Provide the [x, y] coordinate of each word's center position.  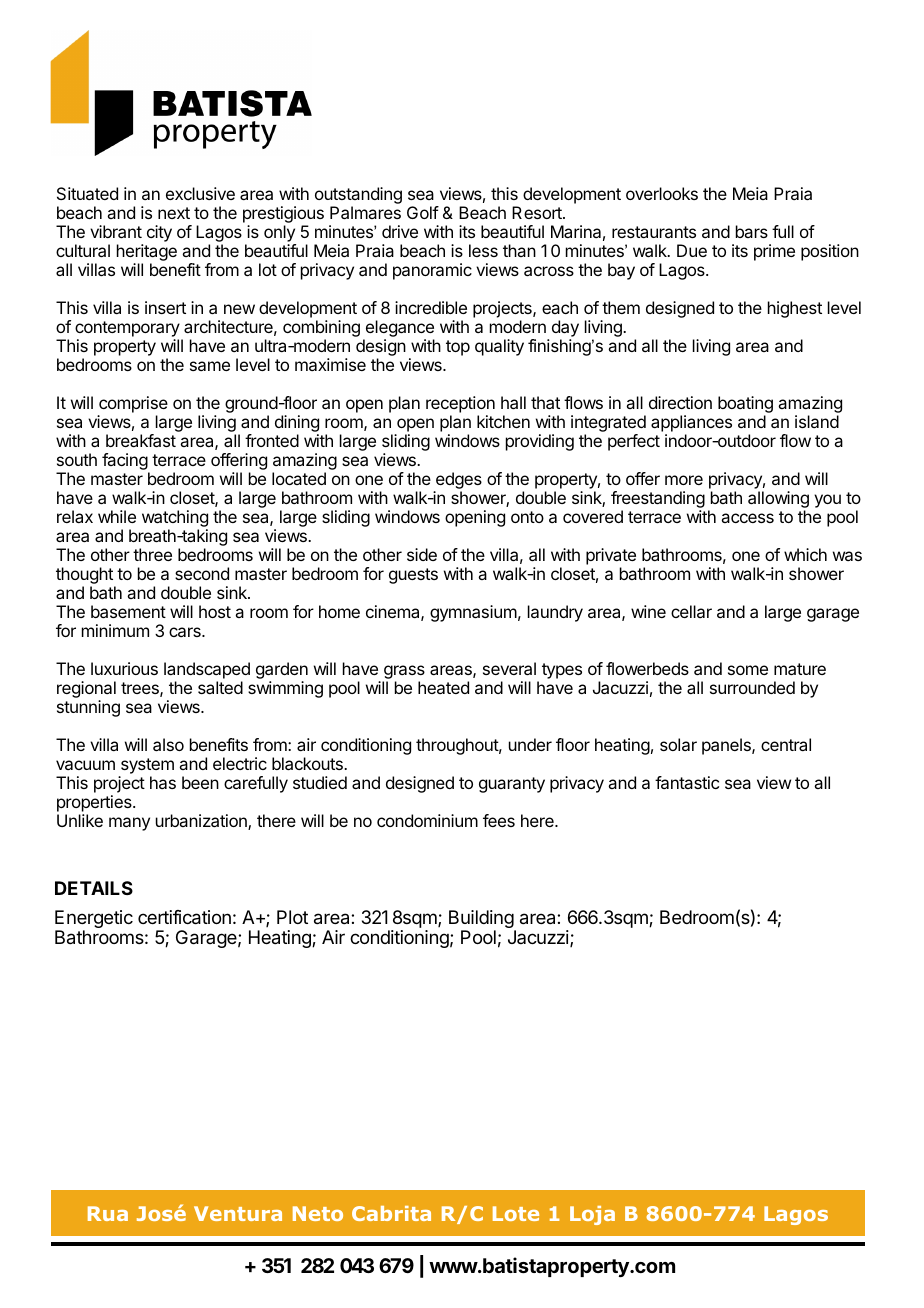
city [159, 233]
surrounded [752, 687]
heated [443, 687]
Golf [423, 212]
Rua [108, 1213]
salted [220, 687]
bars [752, 231]
